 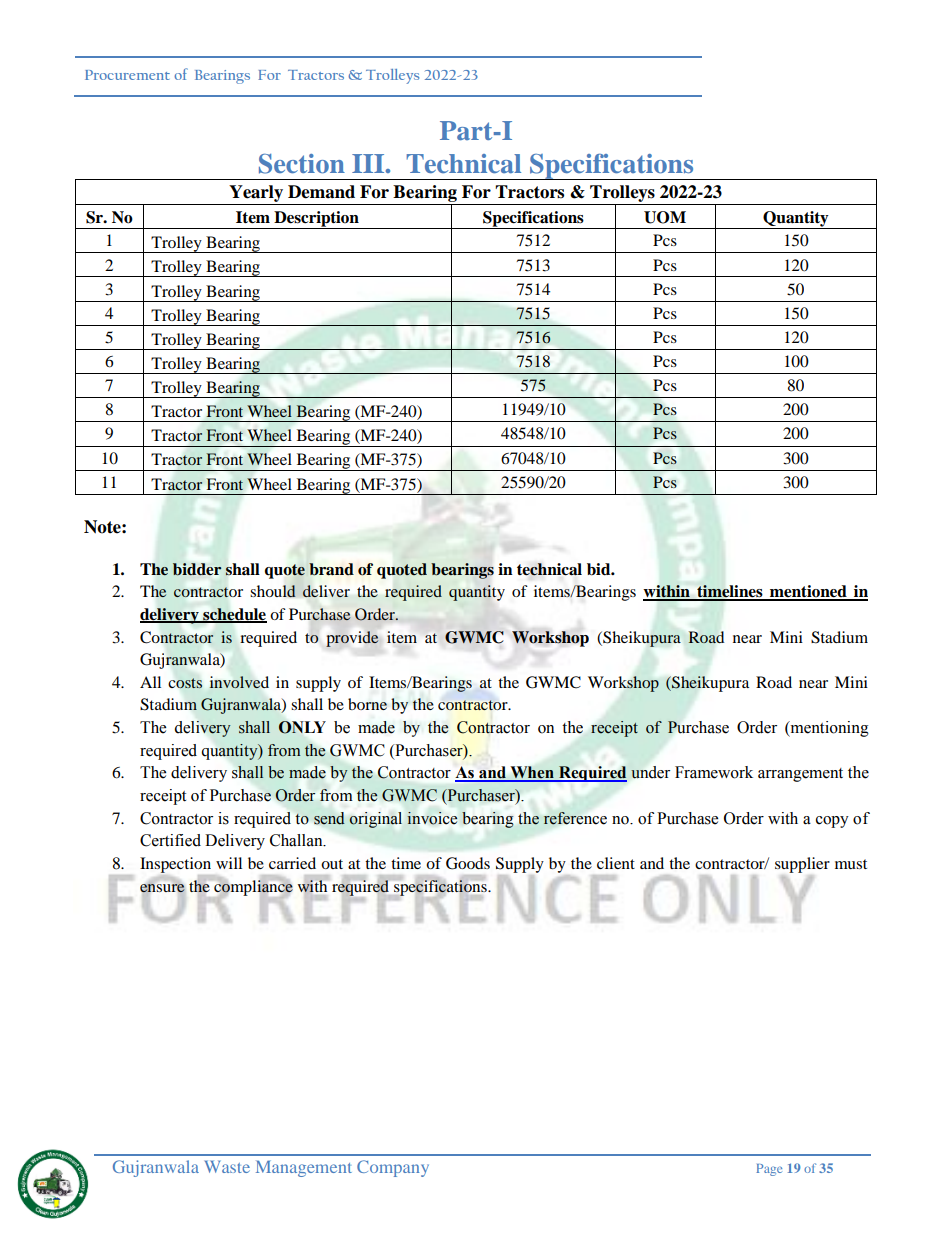 I want to click on UOM, so click(x=665, y=217).
